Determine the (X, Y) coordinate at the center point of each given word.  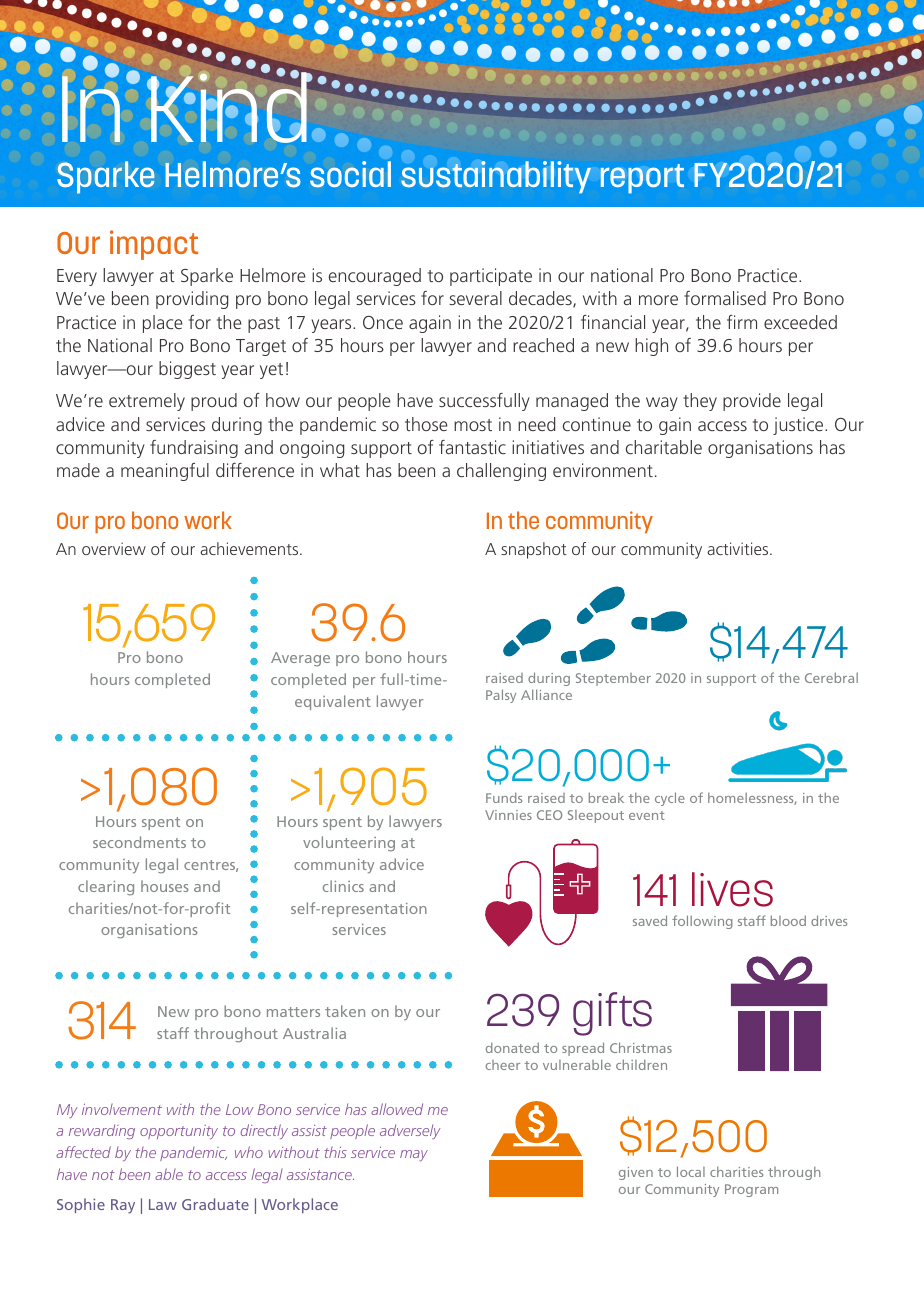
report (642, 179)
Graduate (215, 1204)
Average (300, 659)
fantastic (472, 447)
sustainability (496, 177)
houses (165, 886)
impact (154, 245)
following (702, 922)
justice (799, 426)
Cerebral (831, 677)
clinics (343, 886)
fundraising (194, 449)
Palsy (501, 696)
